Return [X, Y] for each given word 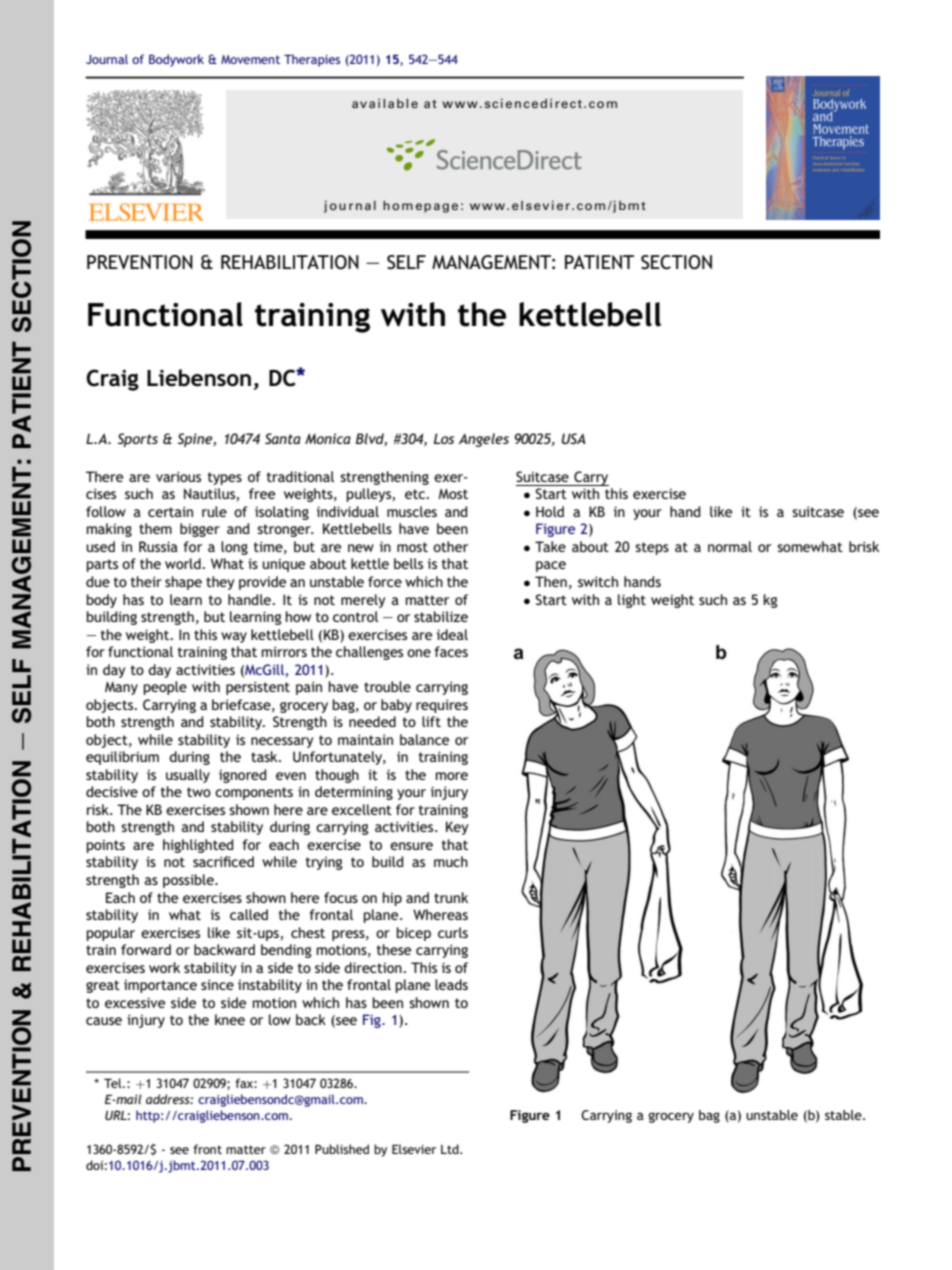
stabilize [441, 616]
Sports [138, 440]
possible [189, 881]
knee [230, 1019]
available [385, 103]
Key [457, 828]
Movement [250, 59]
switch [598, 581]
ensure [411, 846]
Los [444, 438]
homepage [420, 207]
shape [183, 583]
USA [574, 438]
